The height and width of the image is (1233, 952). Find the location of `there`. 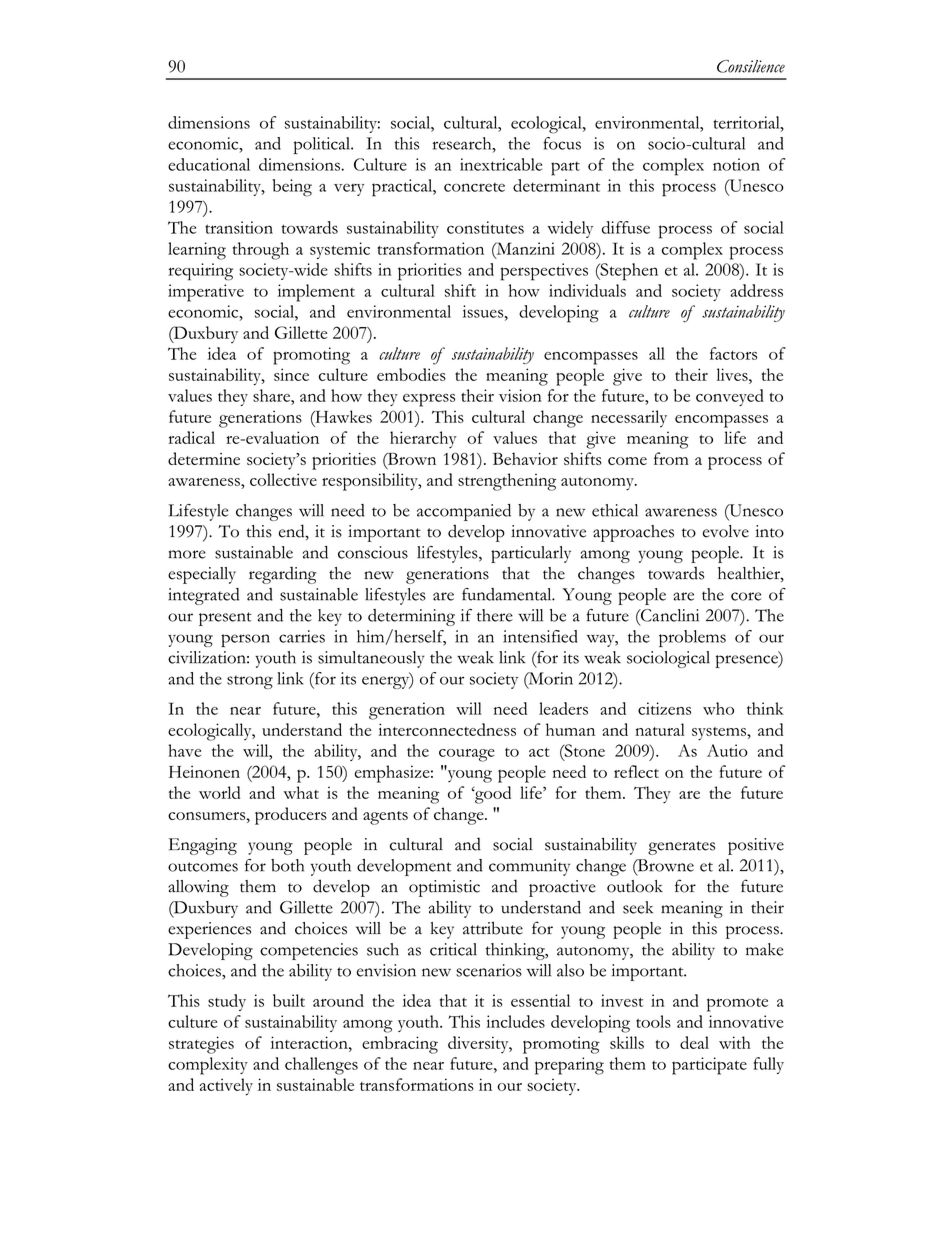

there is located at coordinates (495, 615).
